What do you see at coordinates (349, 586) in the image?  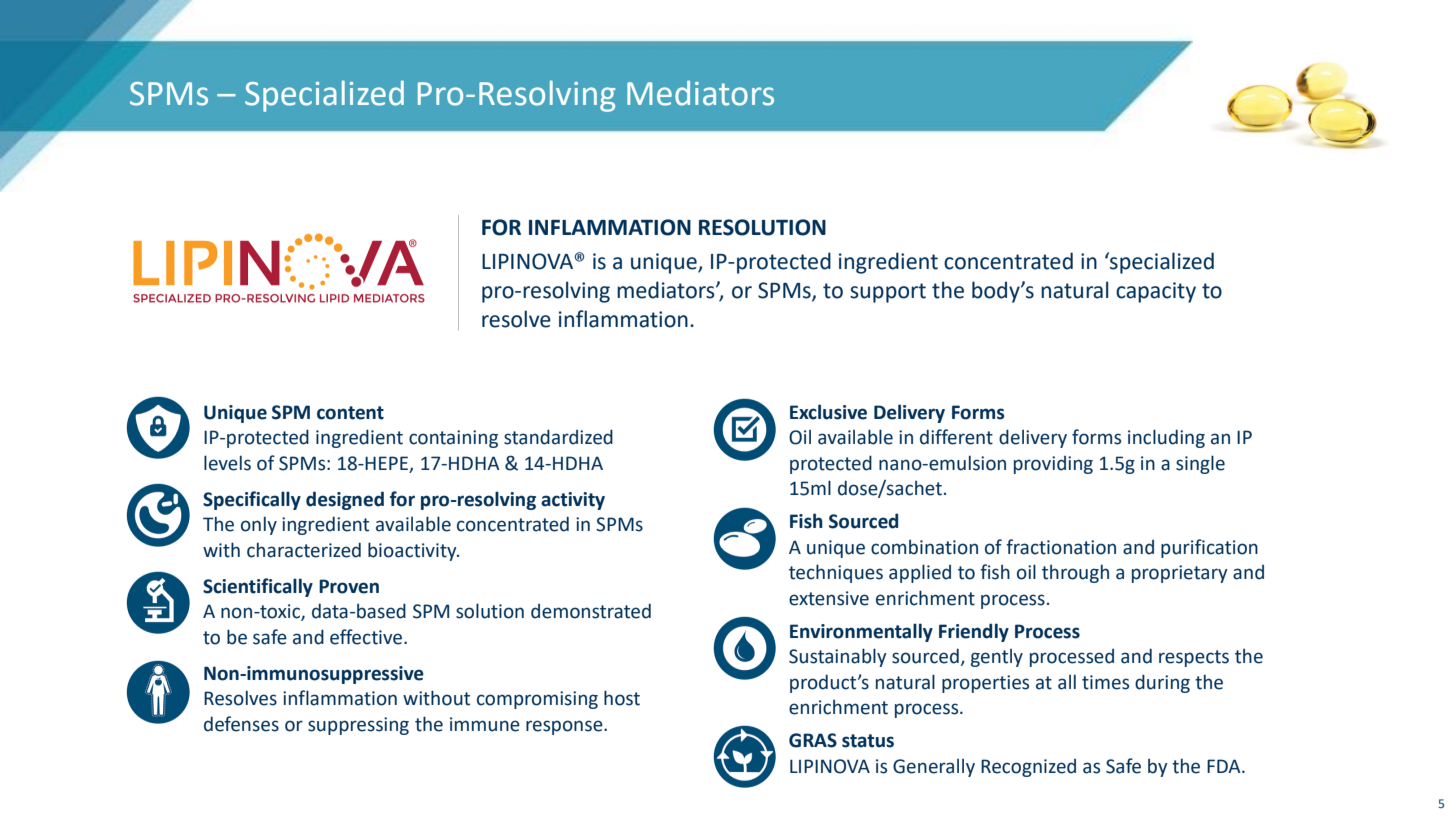 I see `Proven` at bounding box center [349, 586].
